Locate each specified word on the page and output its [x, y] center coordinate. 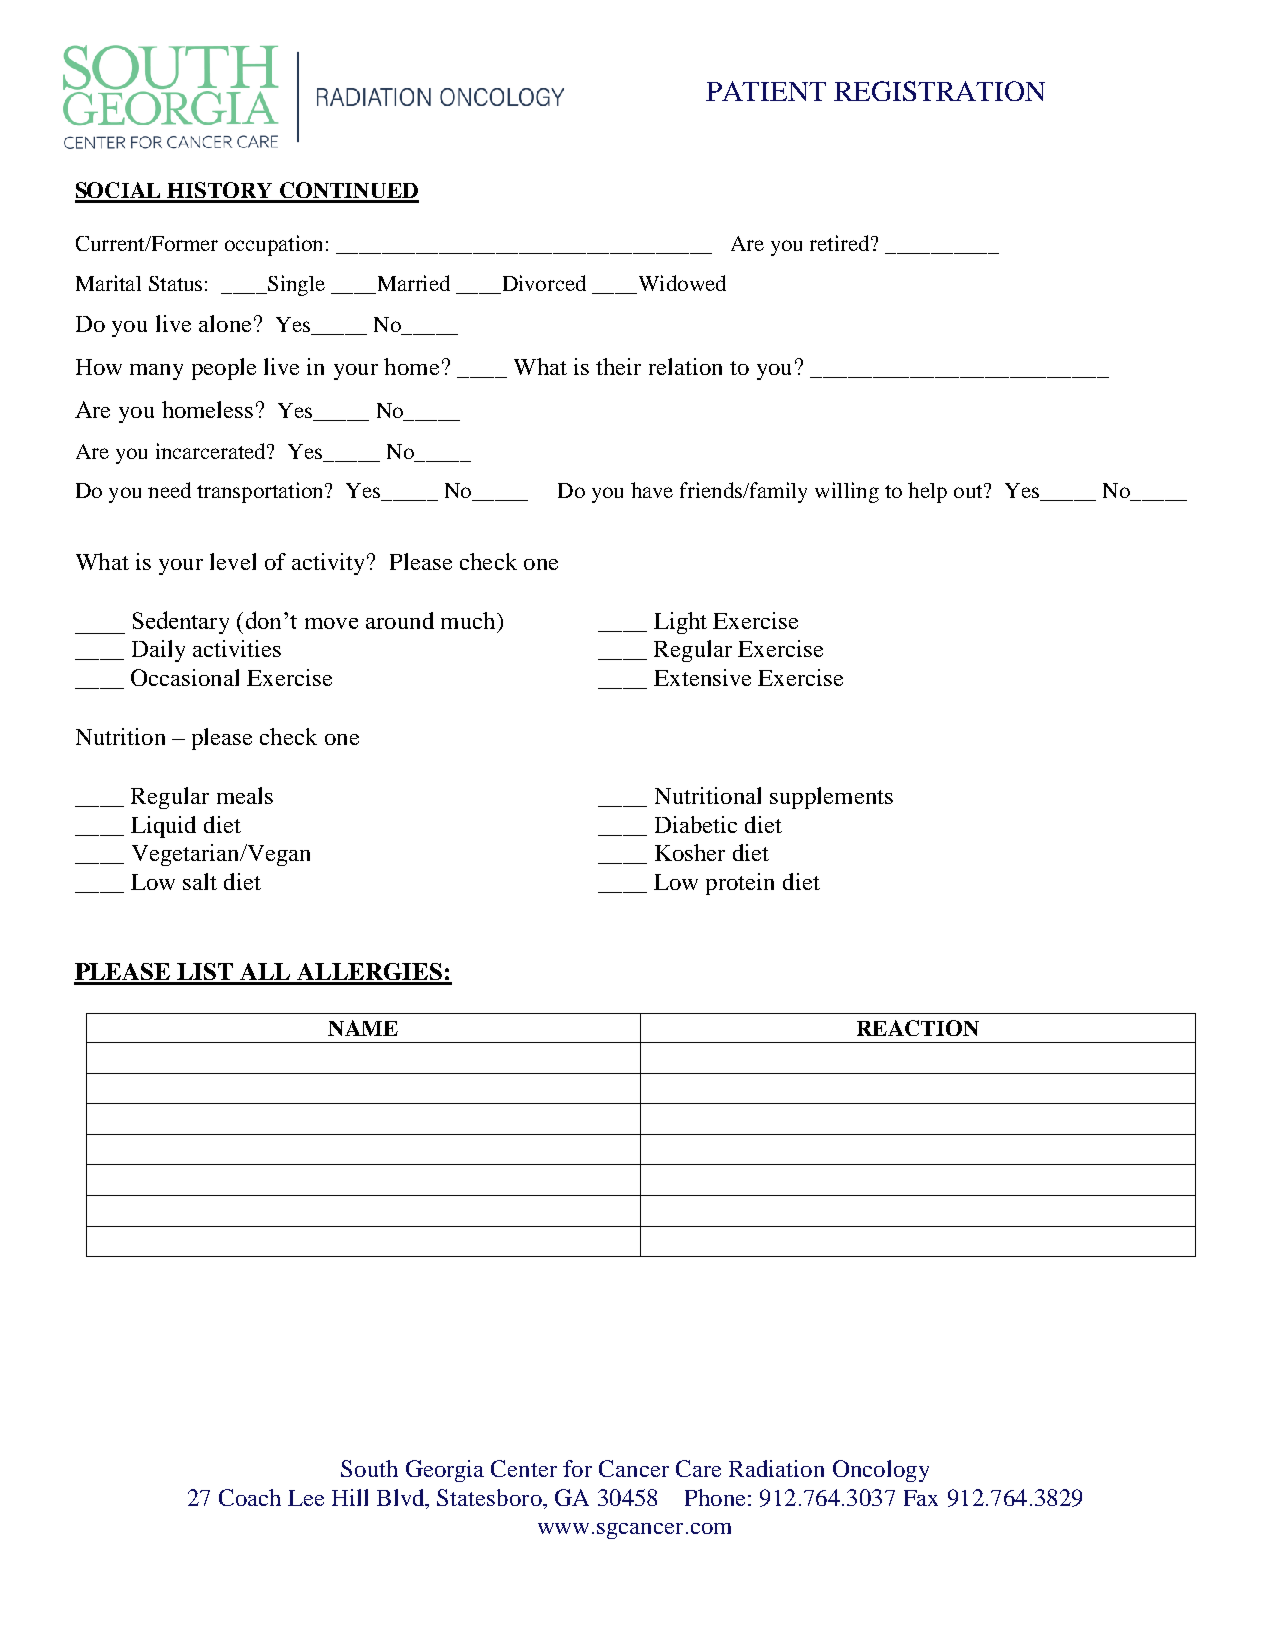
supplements [831, 798]
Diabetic [696, 824]
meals [245, 795]
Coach [250, 1497]
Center [524, 1468]
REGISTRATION [939, 91]
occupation [273, 245]
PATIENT [766, 91]
